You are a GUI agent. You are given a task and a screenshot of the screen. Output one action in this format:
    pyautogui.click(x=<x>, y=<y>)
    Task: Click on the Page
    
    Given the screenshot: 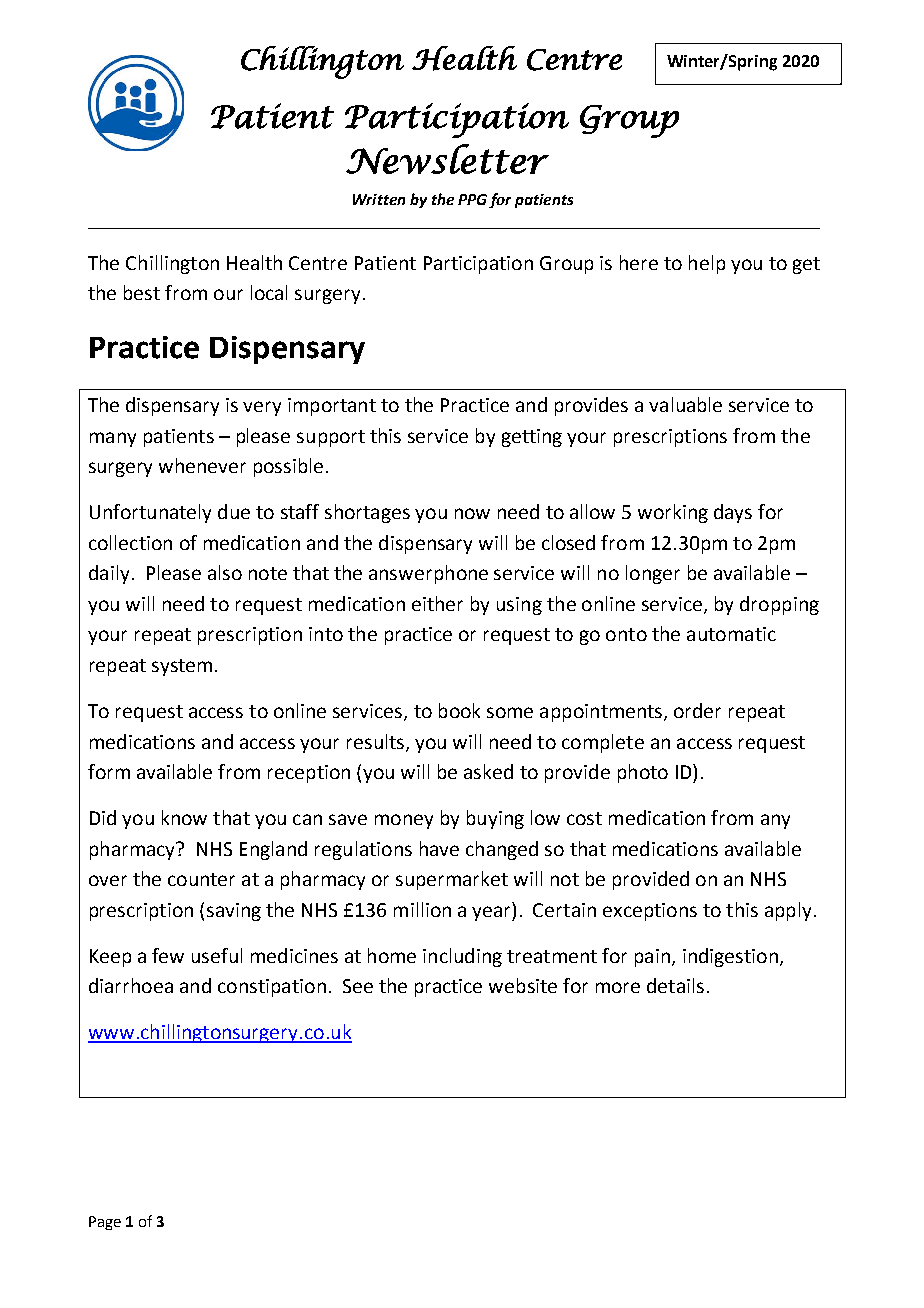 What is the action you would take?
    pyautogui.click(x=105, y=1223)
